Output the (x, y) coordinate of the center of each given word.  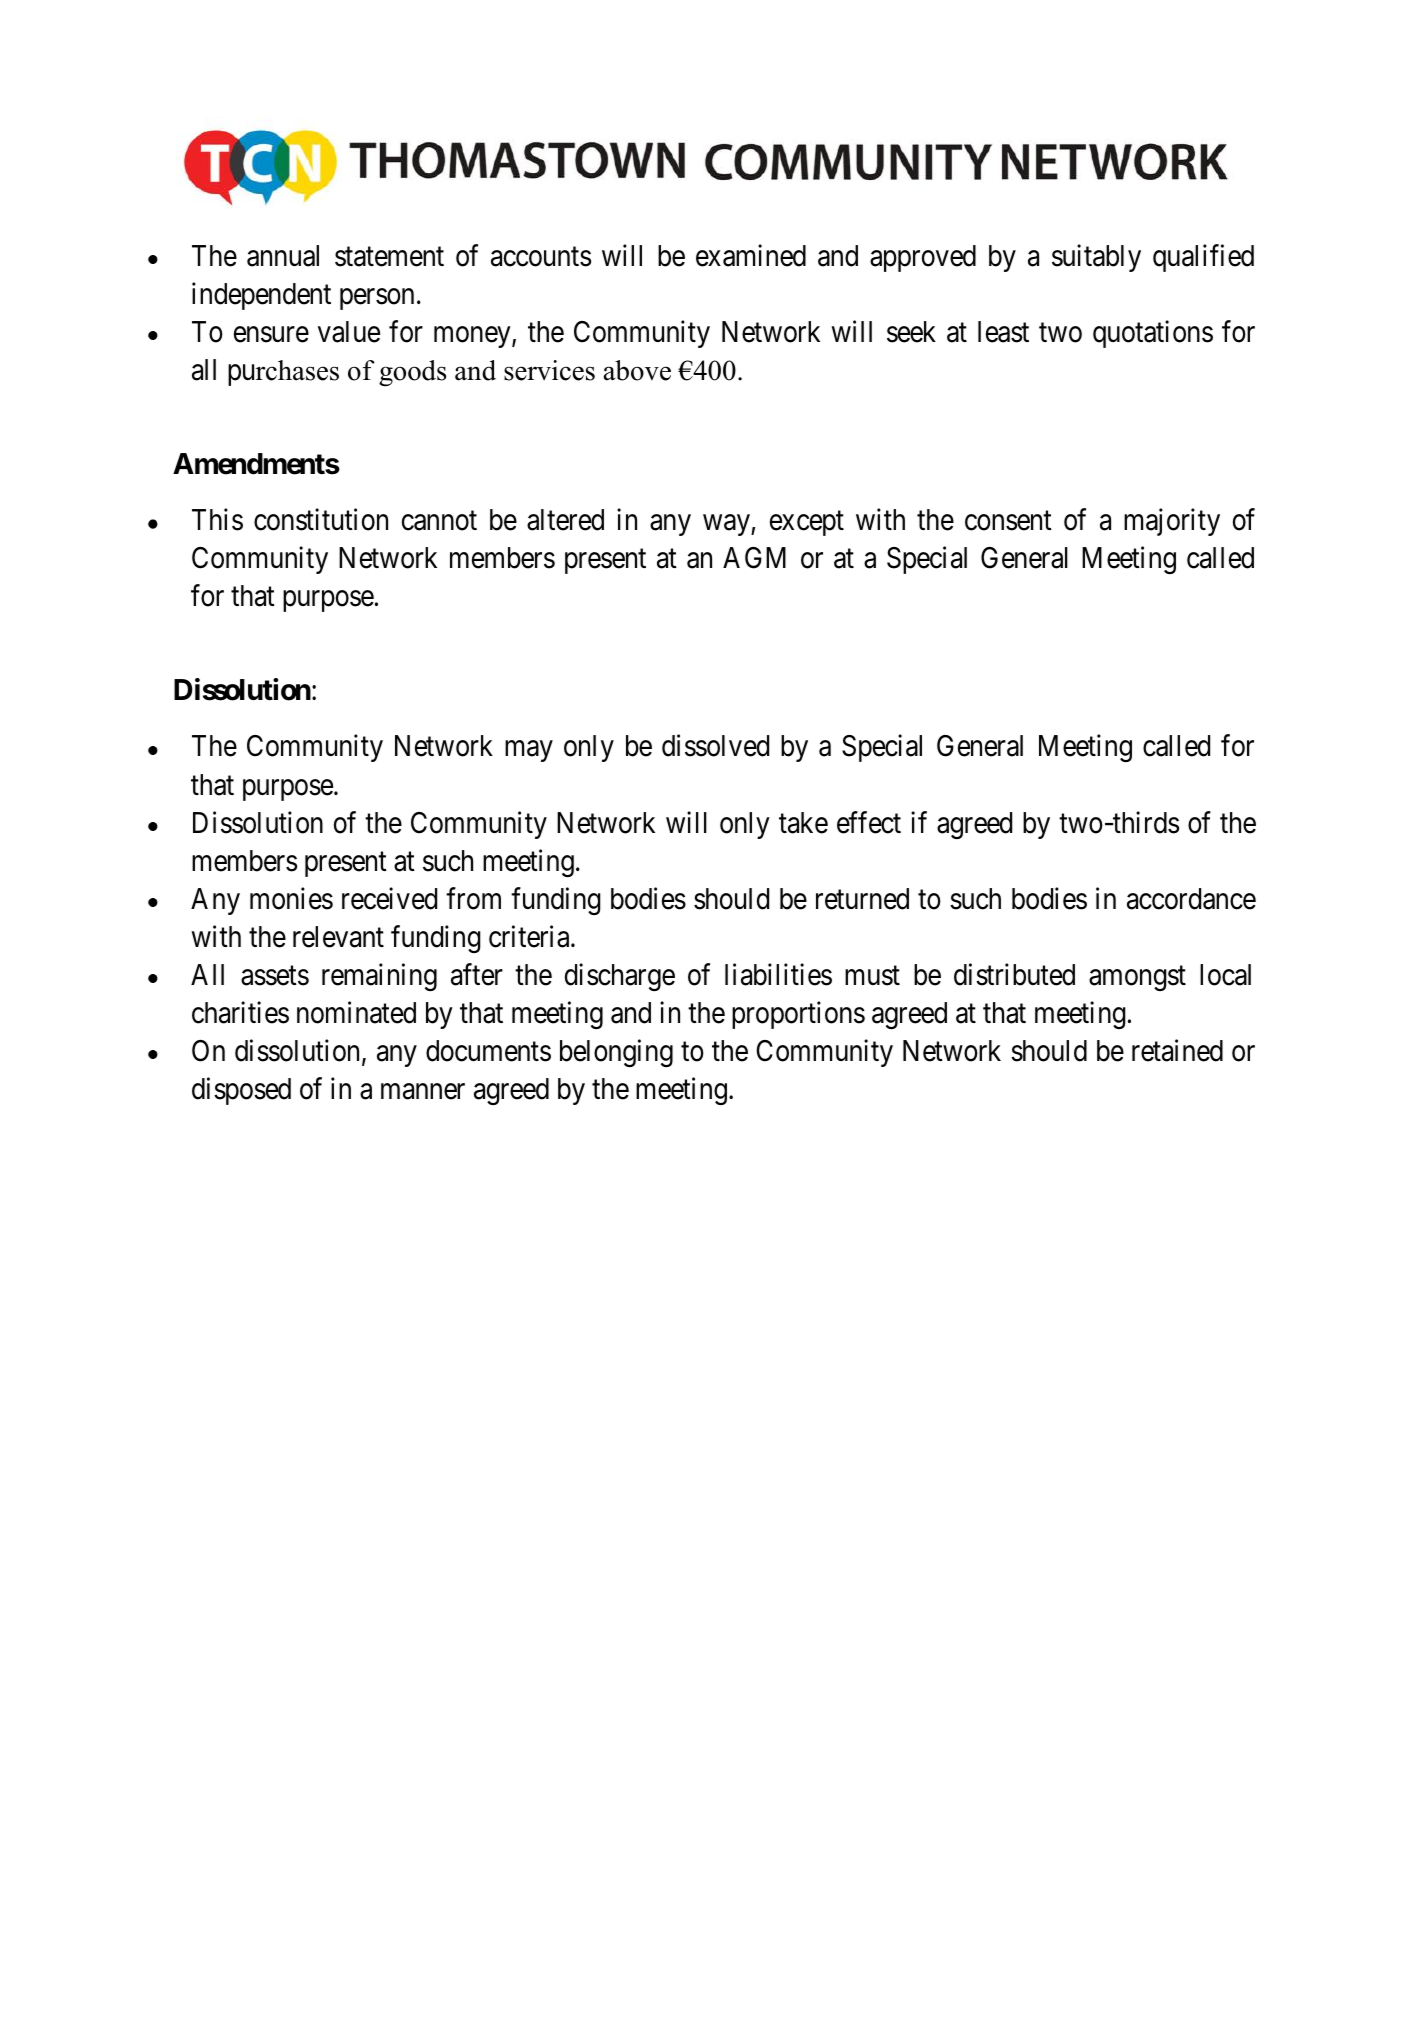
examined (751, 255)
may (529, 751)
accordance (1191, 899)
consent (1008, 521)
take (803, 823)
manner (423, 1092)
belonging (616, 1053)
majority (1172, 522)
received (389, 898)
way (727, 525)
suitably (1096, 258)
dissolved (715, 746)
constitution (321, 520)
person (377, 299)
